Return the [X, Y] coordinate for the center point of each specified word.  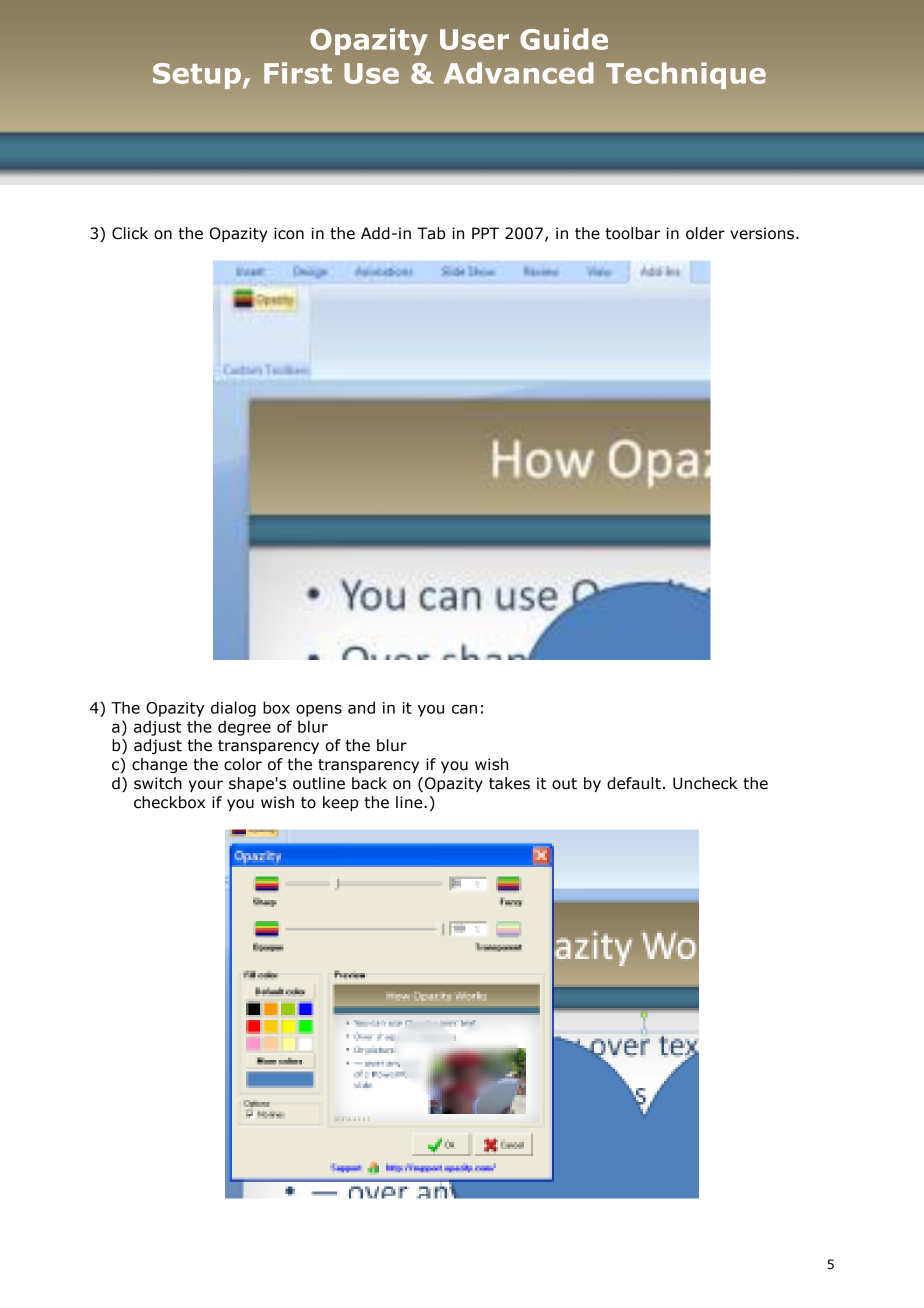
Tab [431, 233]
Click [130, 233]
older [705, 233]
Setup [197, 76]
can [464, 709]
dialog [233, 709]
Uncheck [705, 783]
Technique [686, 75]
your [205, 786]
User [474, 39]
